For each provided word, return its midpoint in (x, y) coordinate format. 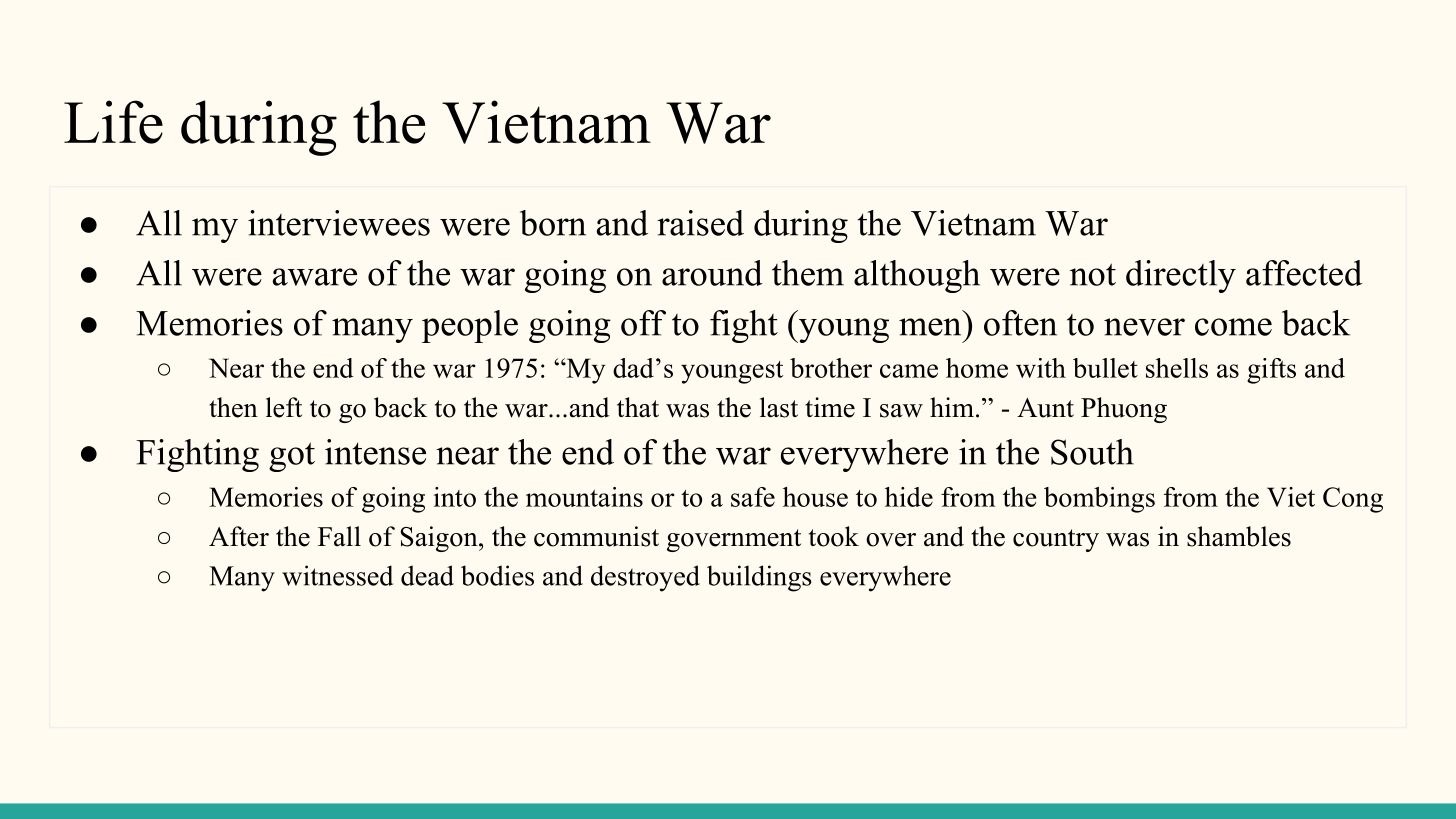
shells (1177, 368)
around (712, 273)
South (1092, 452)
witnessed (337, 575)
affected (1304, 273)
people (470, 326)
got (292, 457)
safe (753, 497)
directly (1181, 276)
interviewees (339, 223)
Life (113, 122)
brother (831, 368)
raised (700, 223)
